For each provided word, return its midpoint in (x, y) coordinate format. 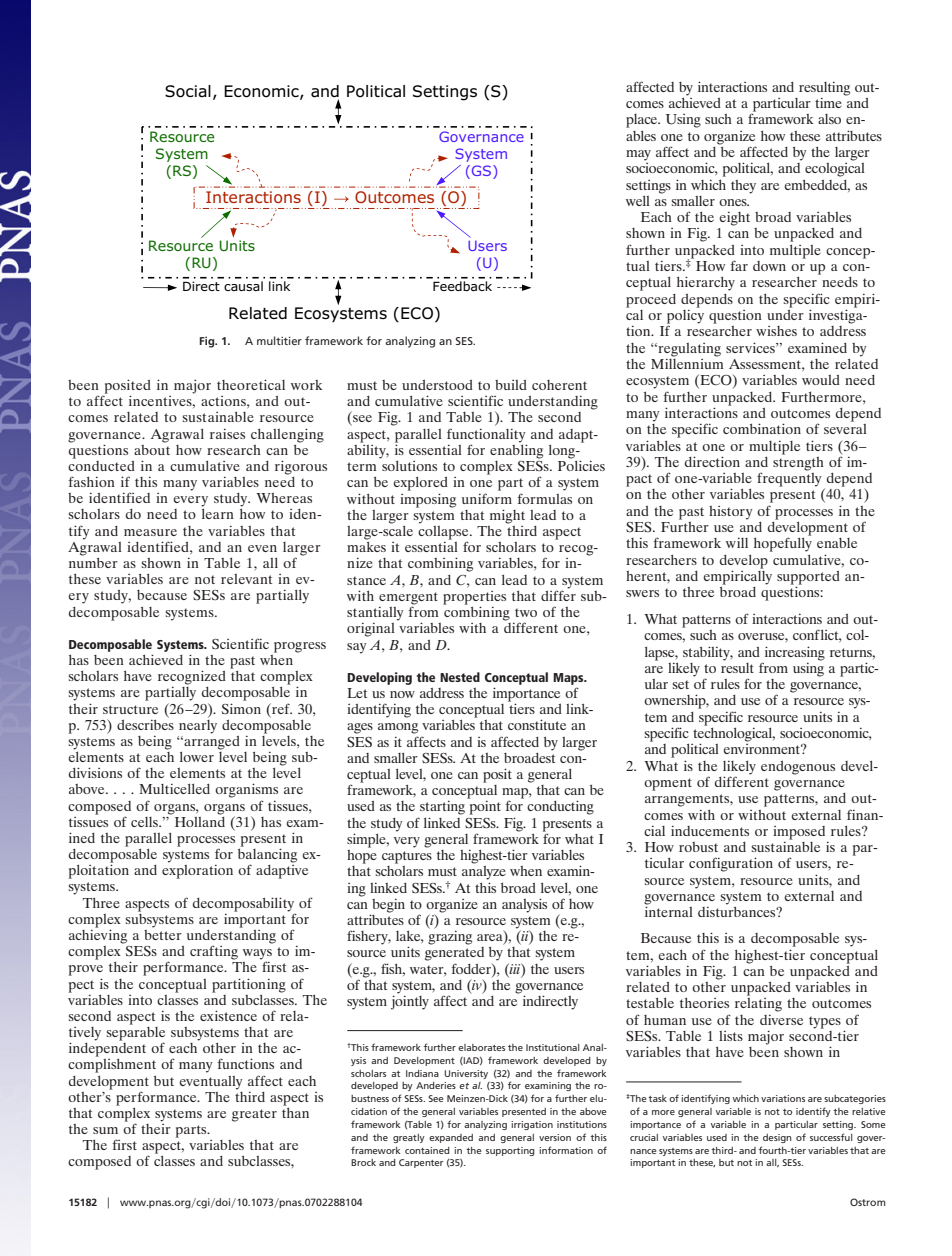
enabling (516, 450)
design (777, 1138)
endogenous (798, 768)
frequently (789, 478)
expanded (451, 1138)
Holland (200, 820)
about (152, 448)
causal (243, 286)
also (829, 119)
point (485, 808)
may (638, 155)
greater (254, 1115)
